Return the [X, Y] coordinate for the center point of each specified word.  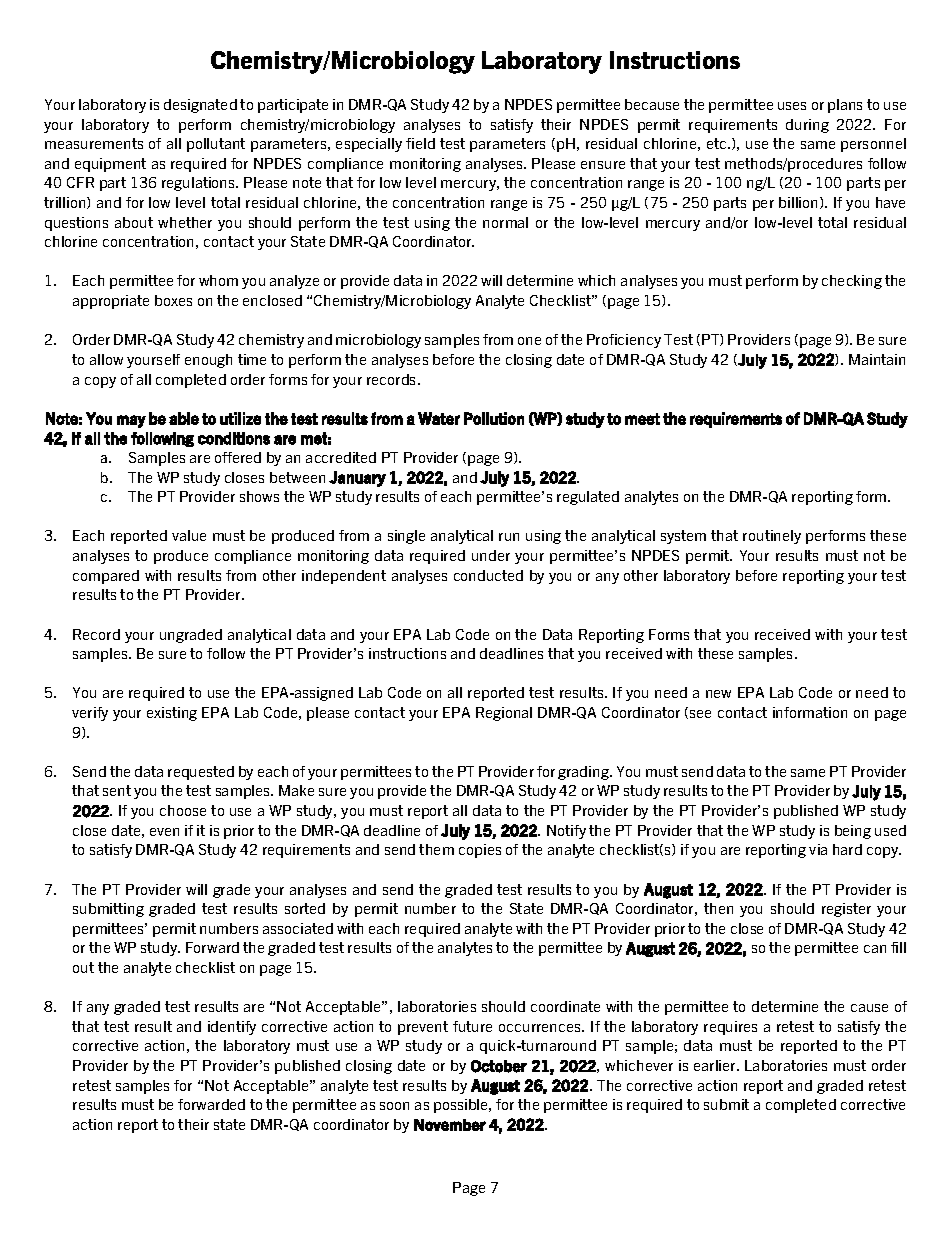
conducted [488, 575]
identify [232, 1028]
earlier [716, 1065]
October [499, 1066]
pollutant [216, 145]
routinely [772, 537]
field [420, 143]
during [807, 126]
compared [106, 577]
